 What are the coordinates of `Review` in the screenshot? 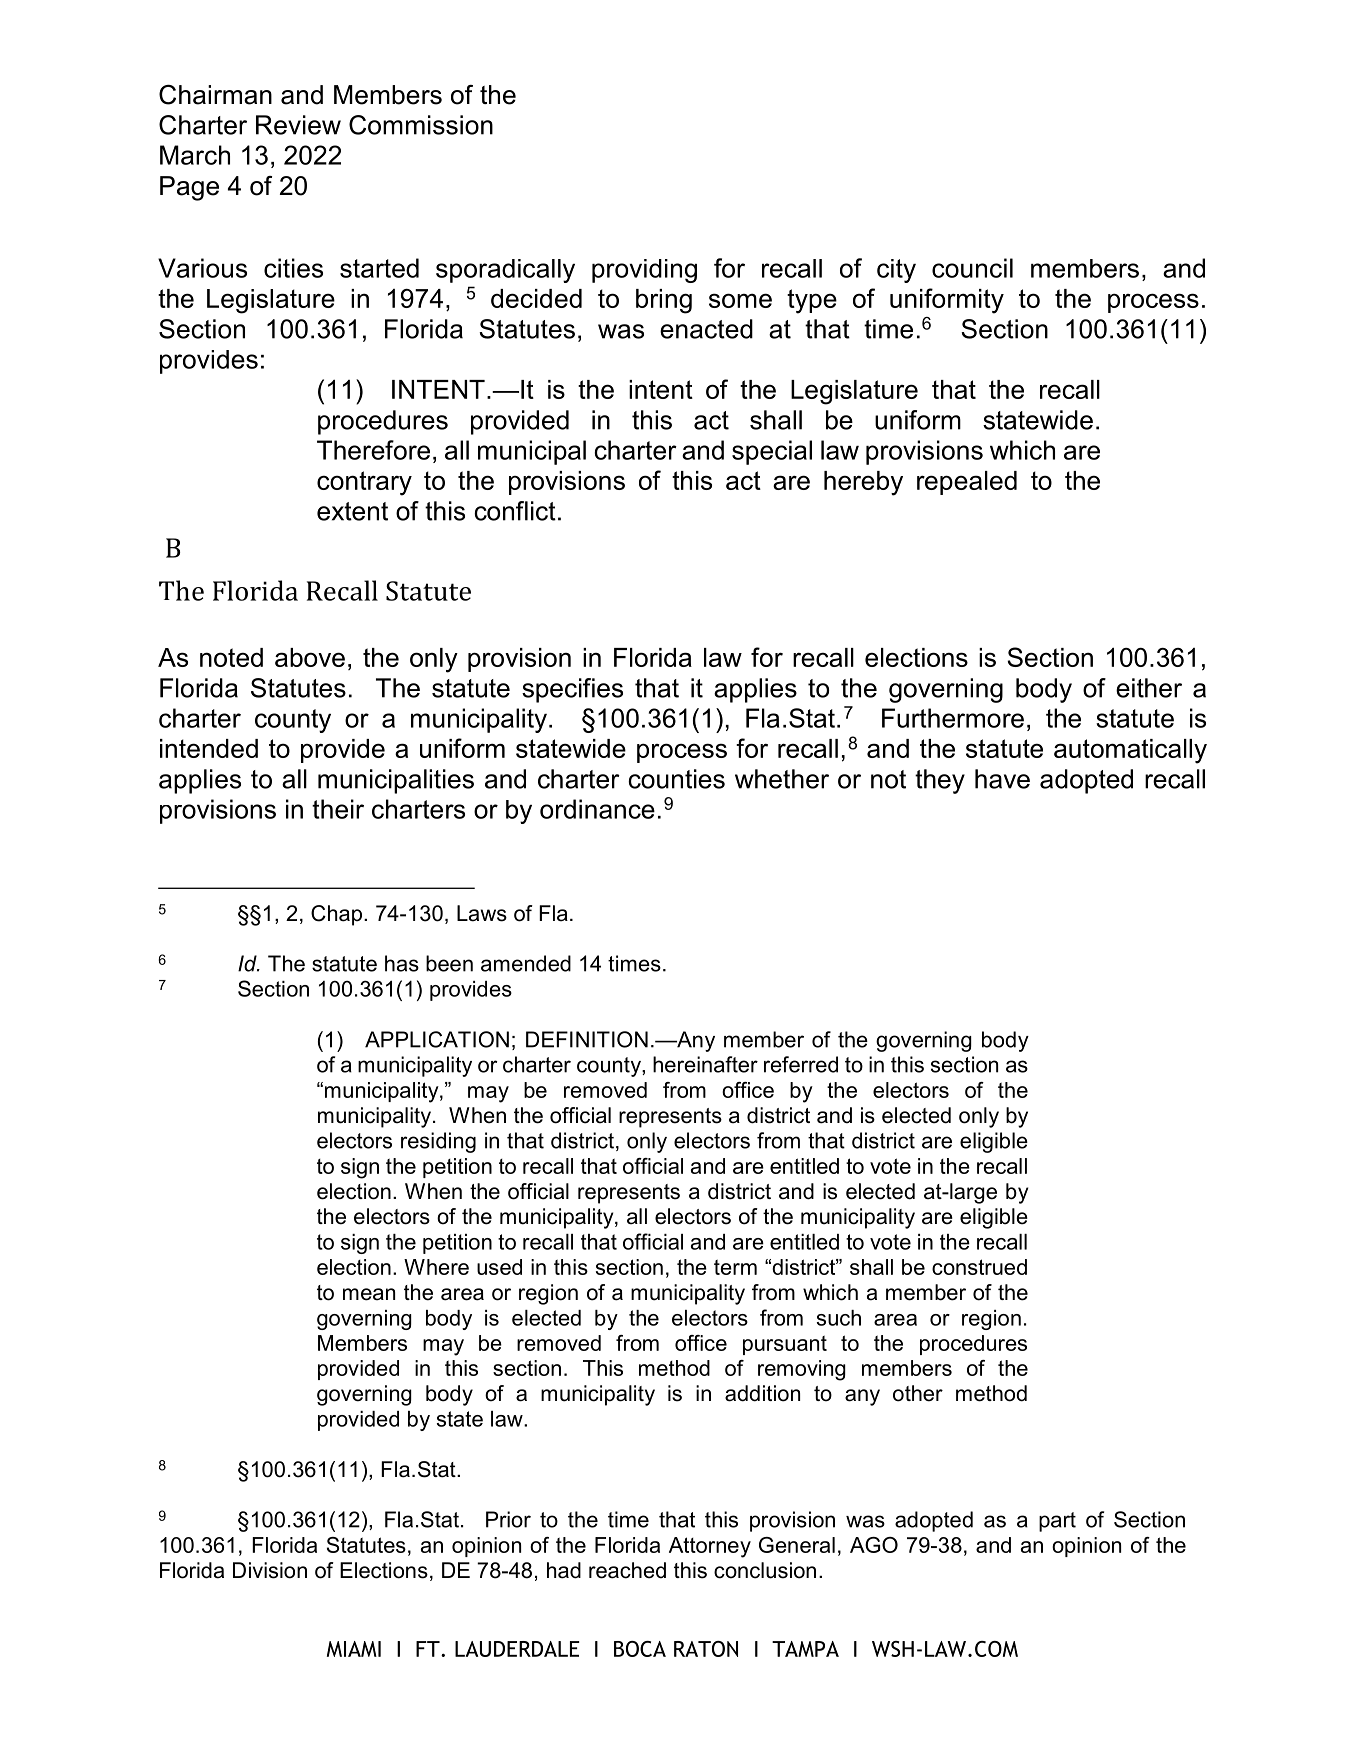 It's located at (298, 125).
